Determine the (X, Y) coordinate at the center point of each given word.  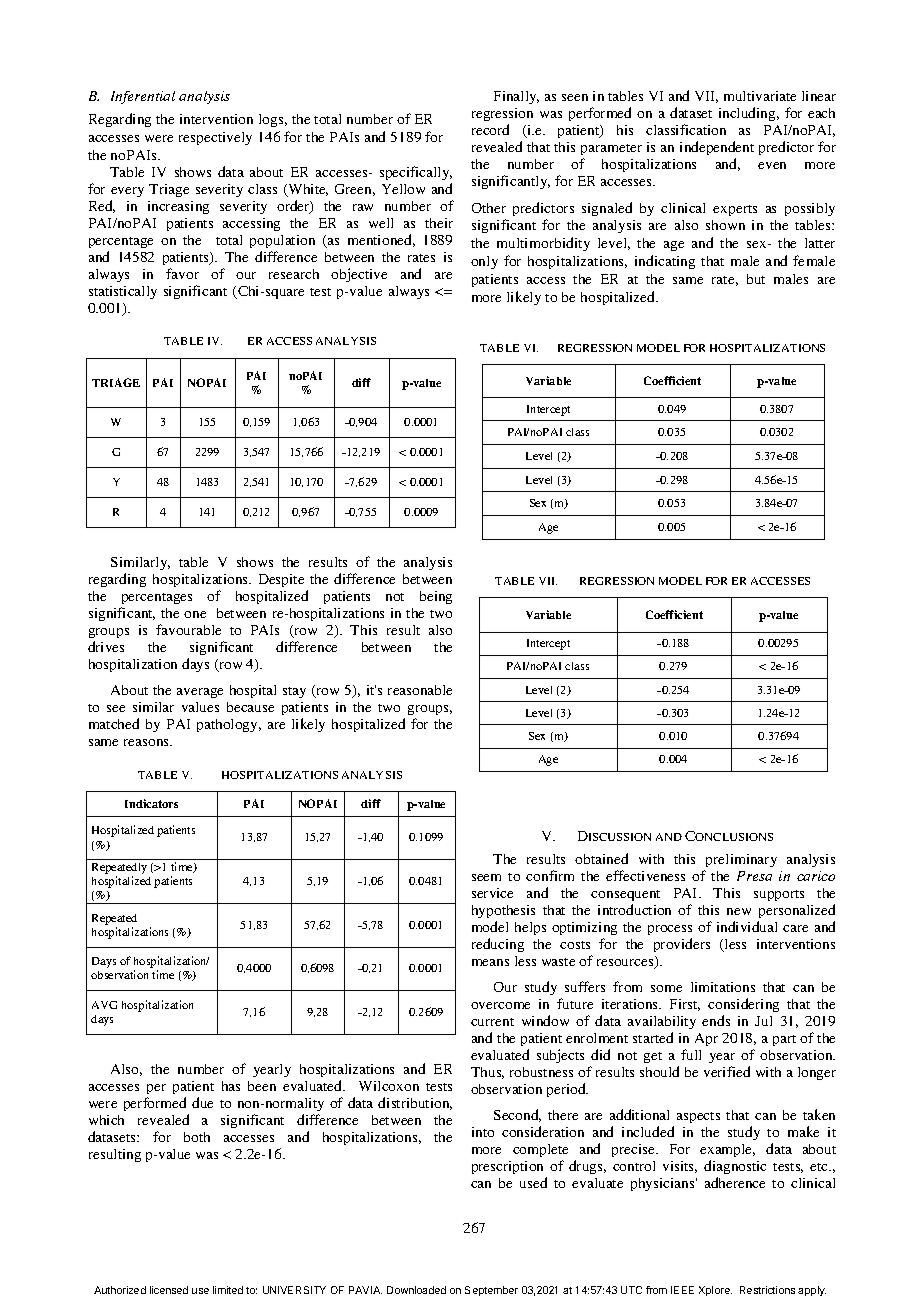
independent (717, 148)
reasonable (420, 690)
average (200, 693)
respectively (215, 138)
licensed (169, 1290)
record (490, 129)
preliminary (741, 860)
